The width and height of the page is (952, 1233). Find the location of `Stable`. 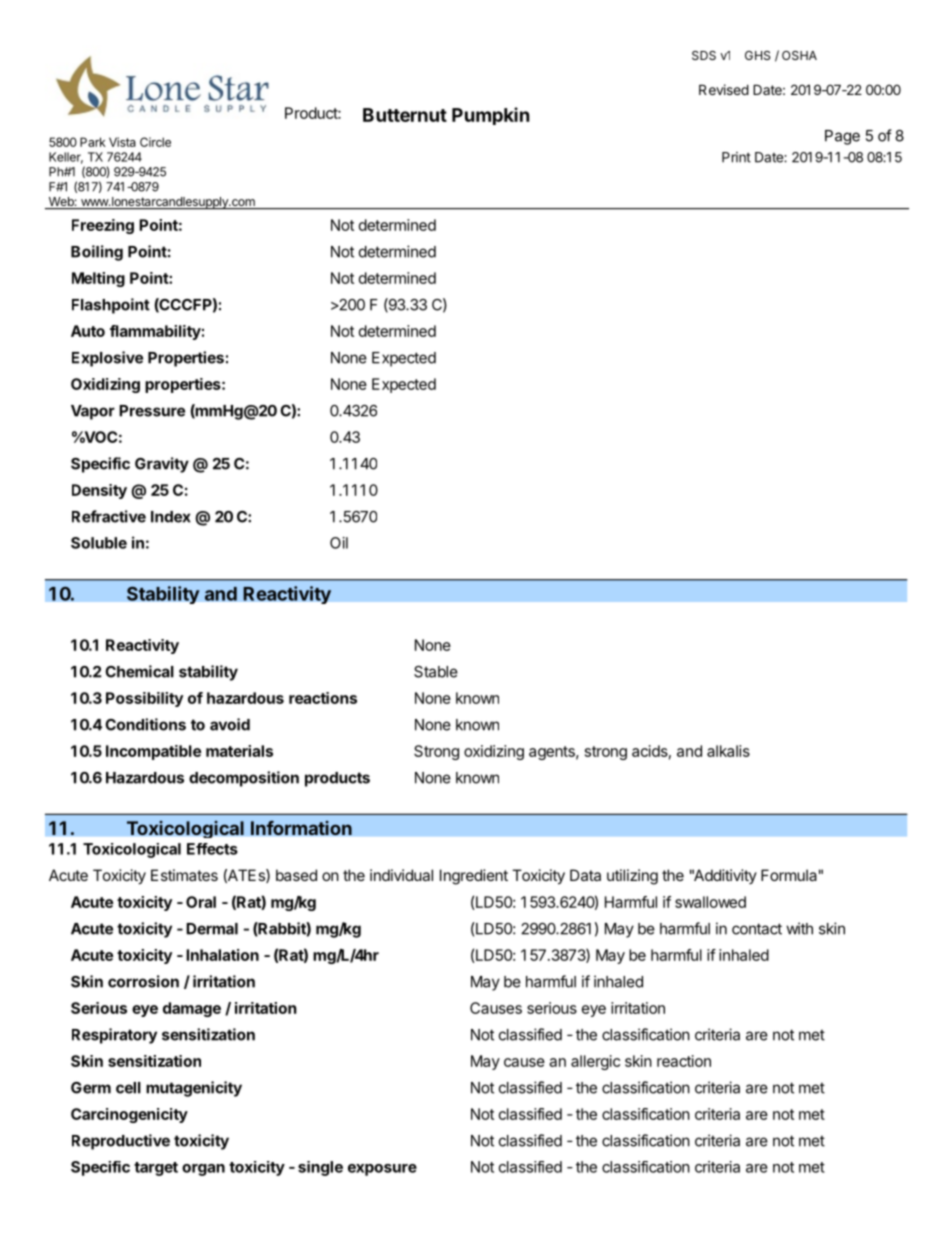

Stable is located at coordinates (436, 672).
